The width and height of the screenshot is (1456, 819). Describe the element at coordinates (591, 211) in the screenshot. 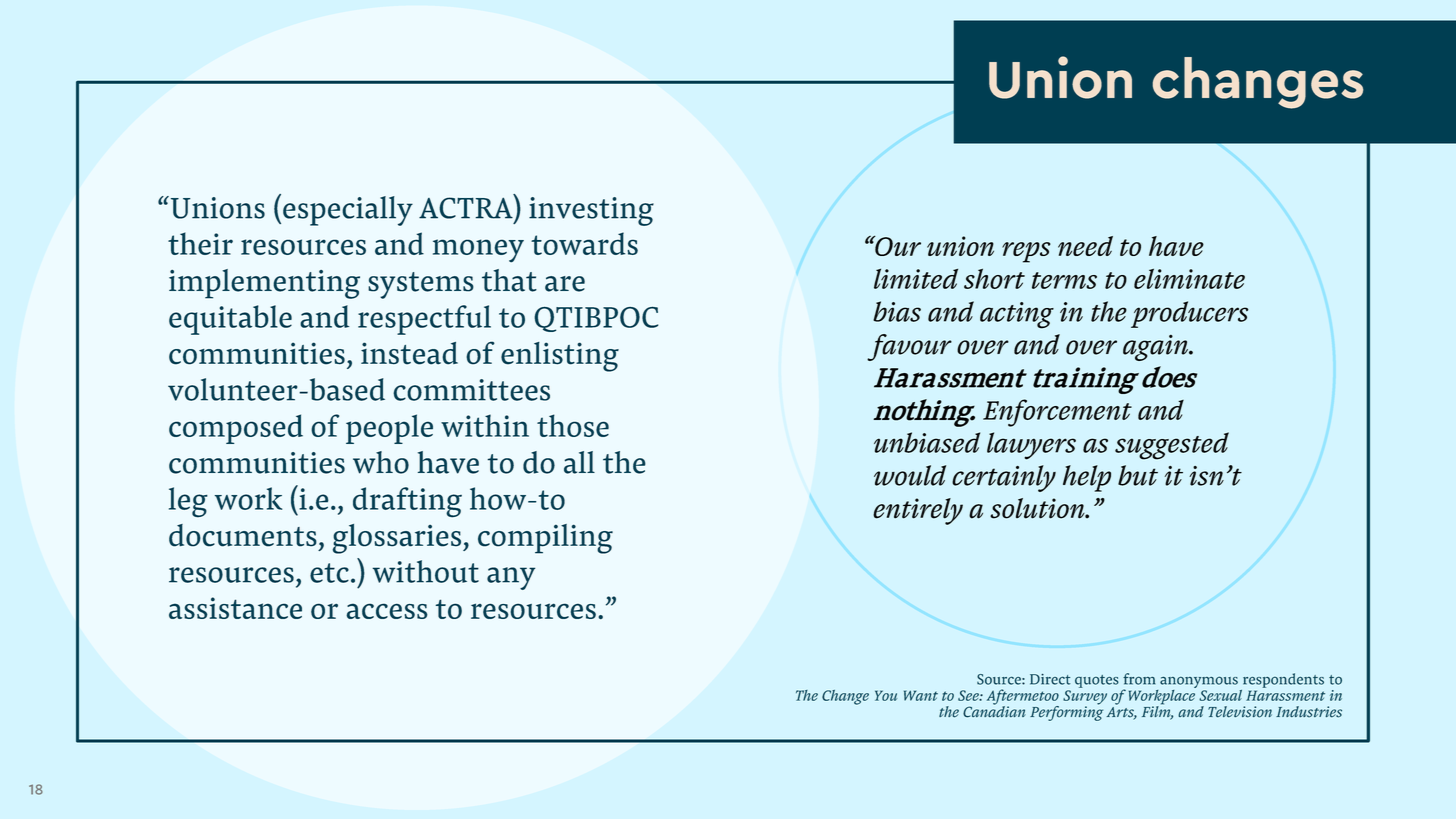

I see `investing` at that location.
